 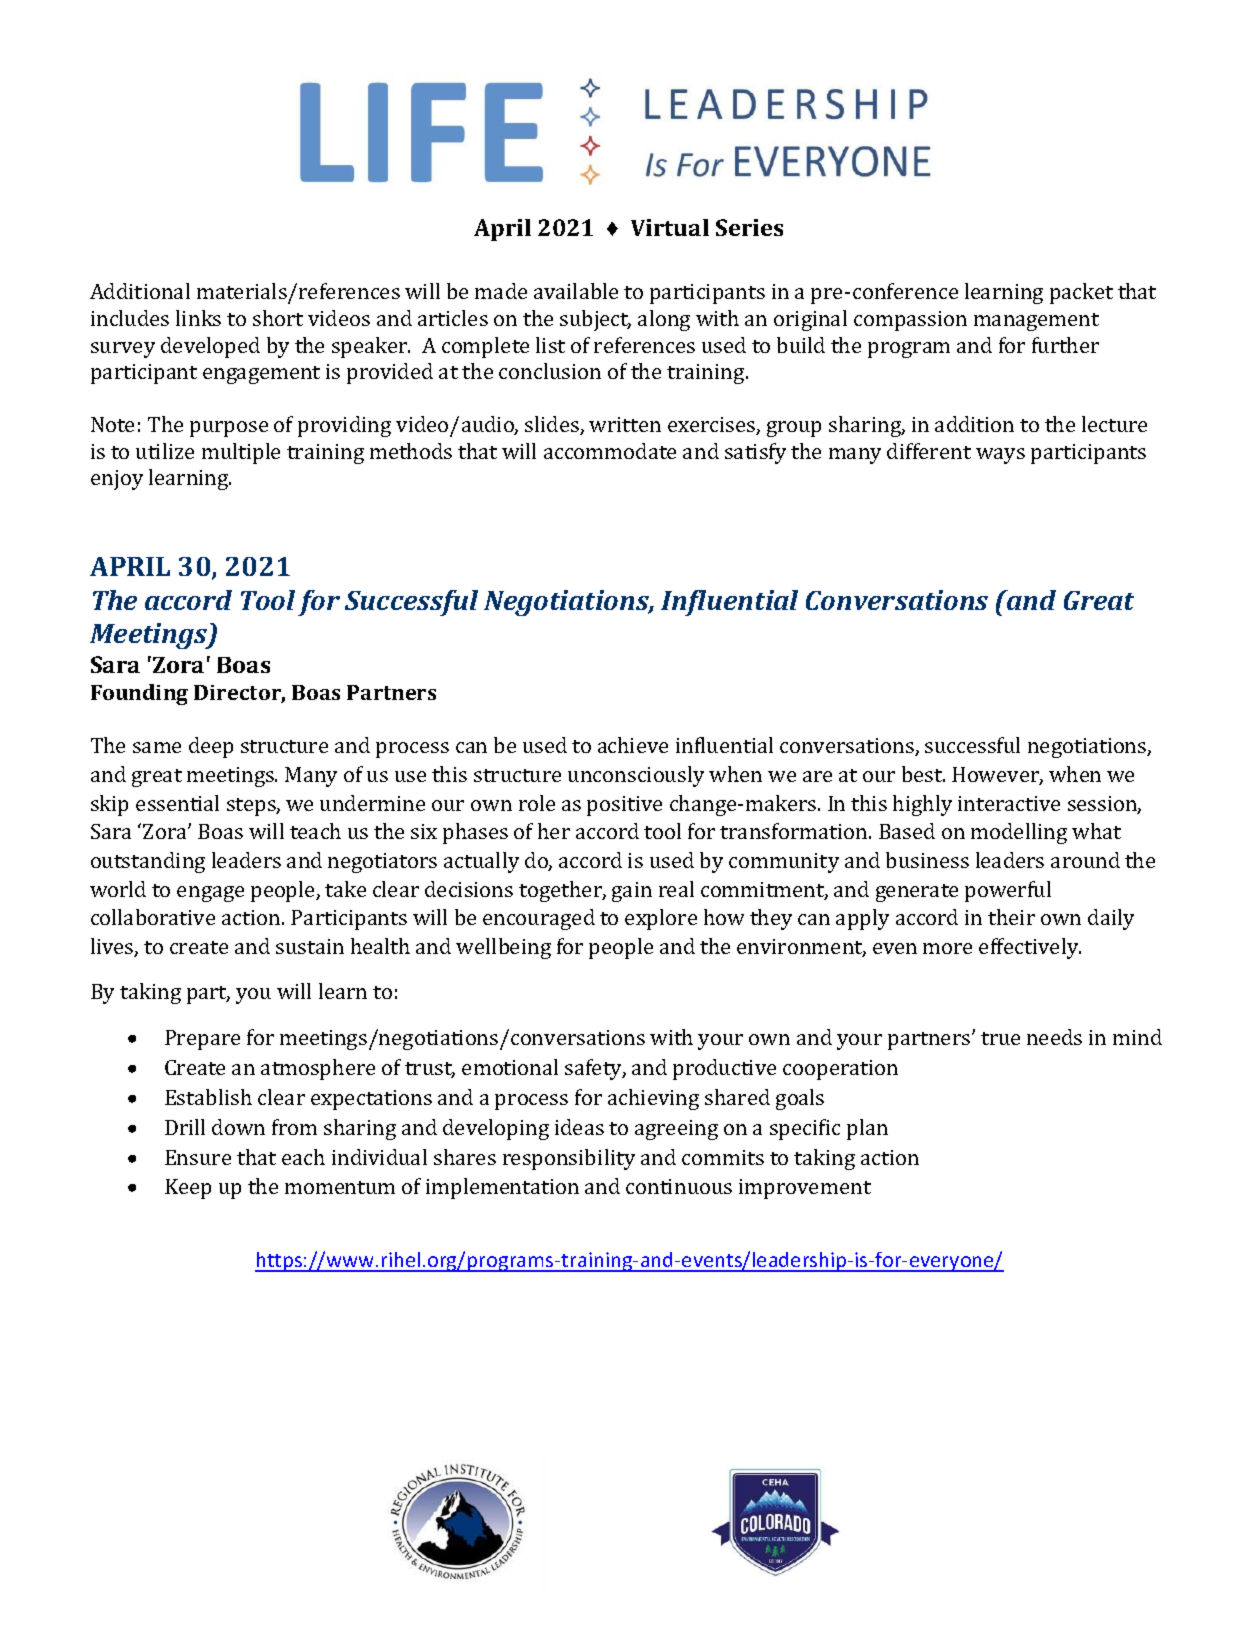 I want to click on Virtual, so click(x=670, y=227).
